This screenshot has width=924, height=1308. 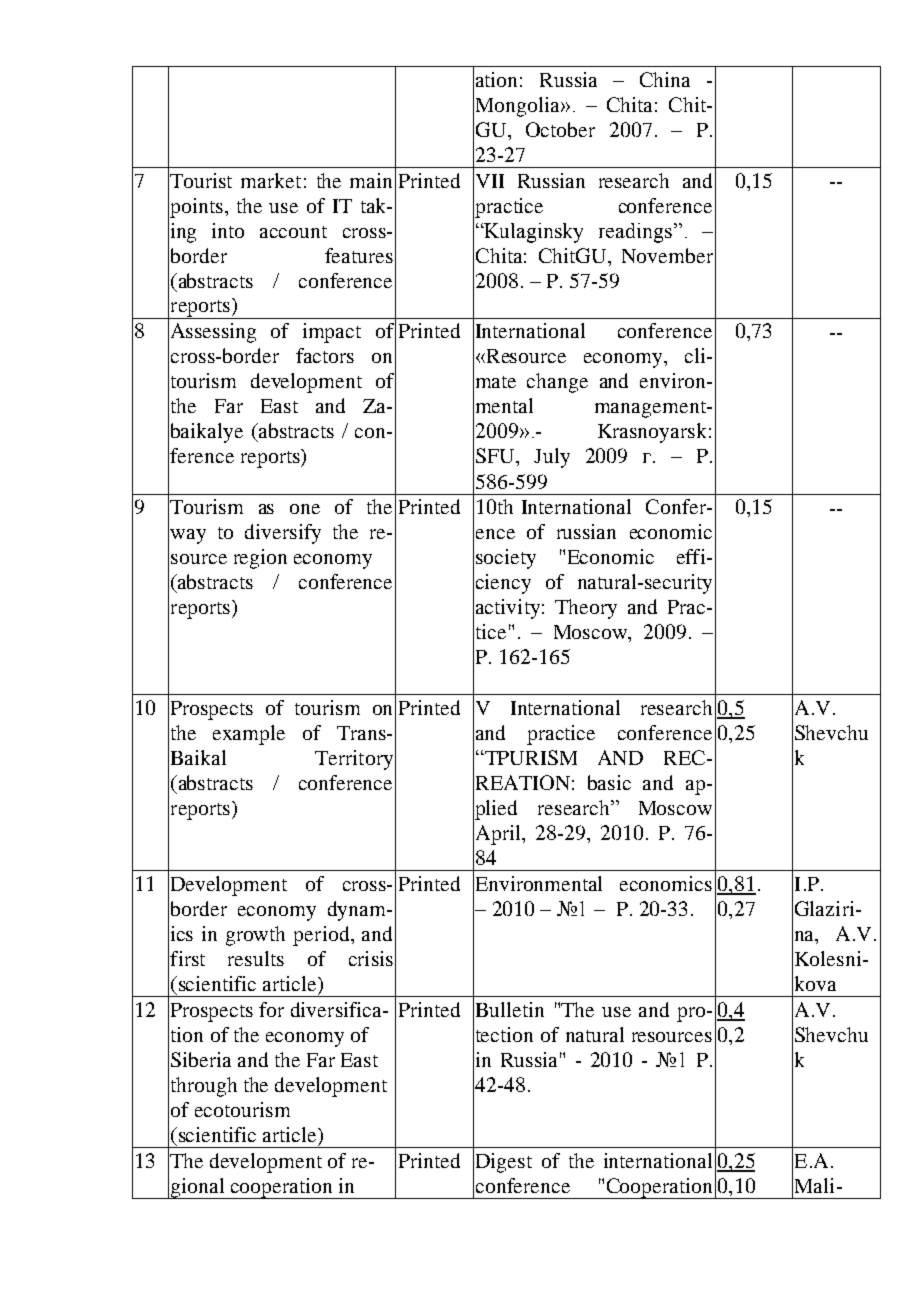 What do you see at coordinates (552, 458) in the screenshot?
I see `July` at bounding box center [552, 458].
